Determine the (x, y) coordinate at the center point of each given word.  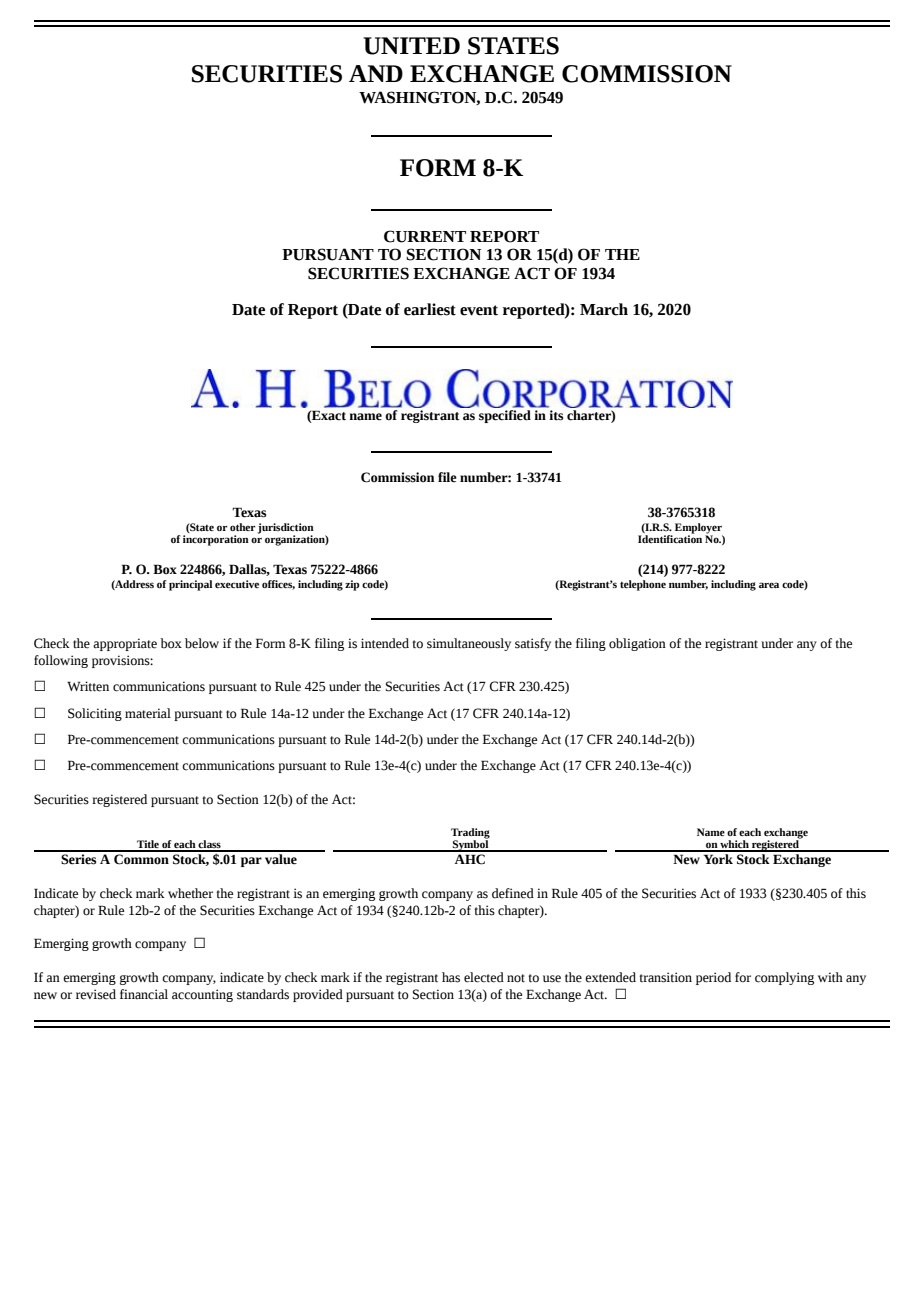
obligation (637, 644)
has (451, 977)
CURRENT (425, 236)
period (713, 978)
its (556, 415)
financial (144, 994)
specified (506, 415)
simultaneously (469, 644)
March (604, 309)
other (242, 527)
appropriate (125, 644)
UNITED (411, 46)
